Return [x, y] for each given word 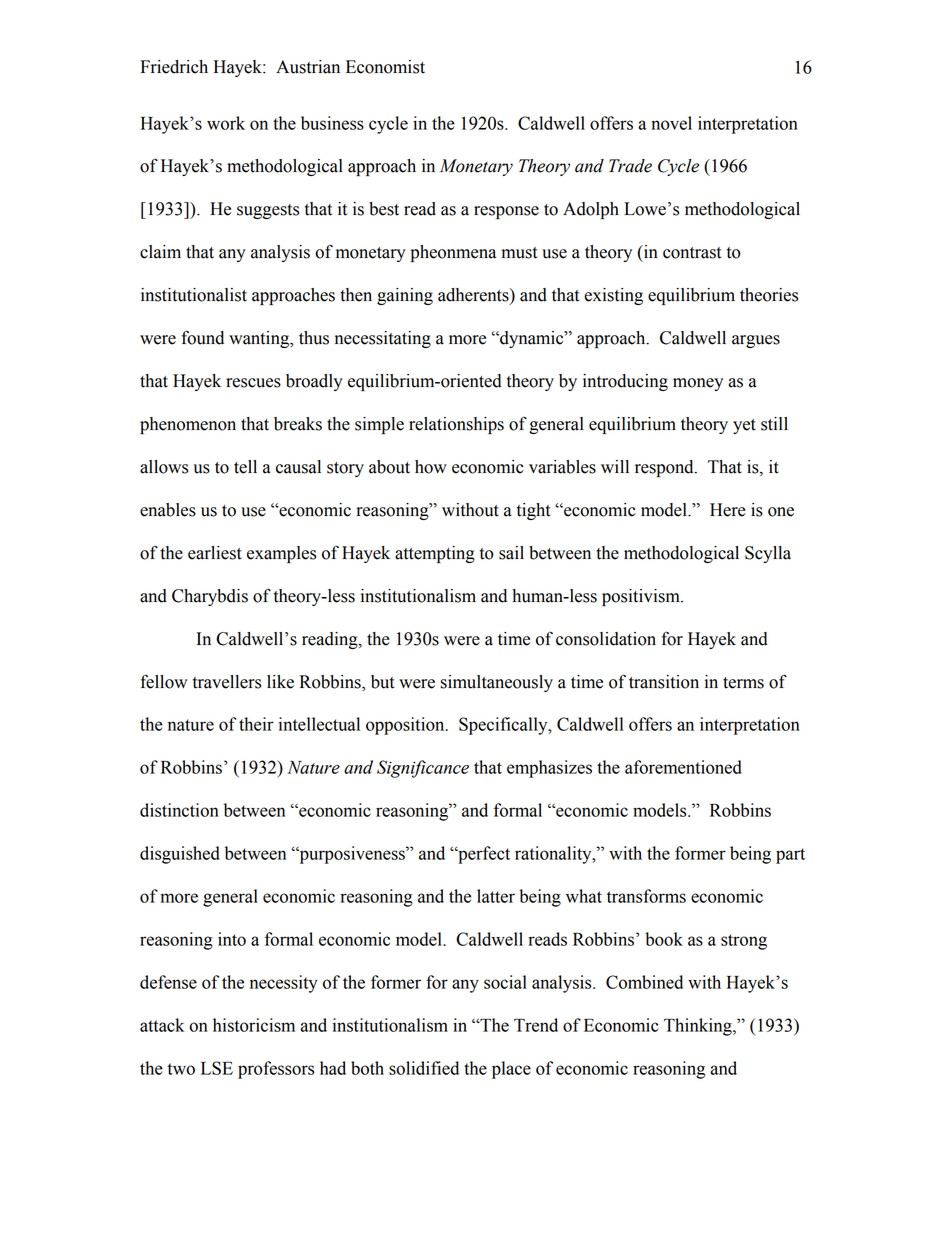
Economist [385, 67]
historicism [254, 1025]
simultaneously [496, 683]
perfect [483, 855]
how [431, 467]
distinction [179, 810]
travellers [227, 682]
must [520, 253]
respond [665, 468]
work [226, 123]
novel [671, 123]
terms [743, 683]
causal [298, 467]
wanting [260, 339]
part [790, 856]
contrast [692, 253]
